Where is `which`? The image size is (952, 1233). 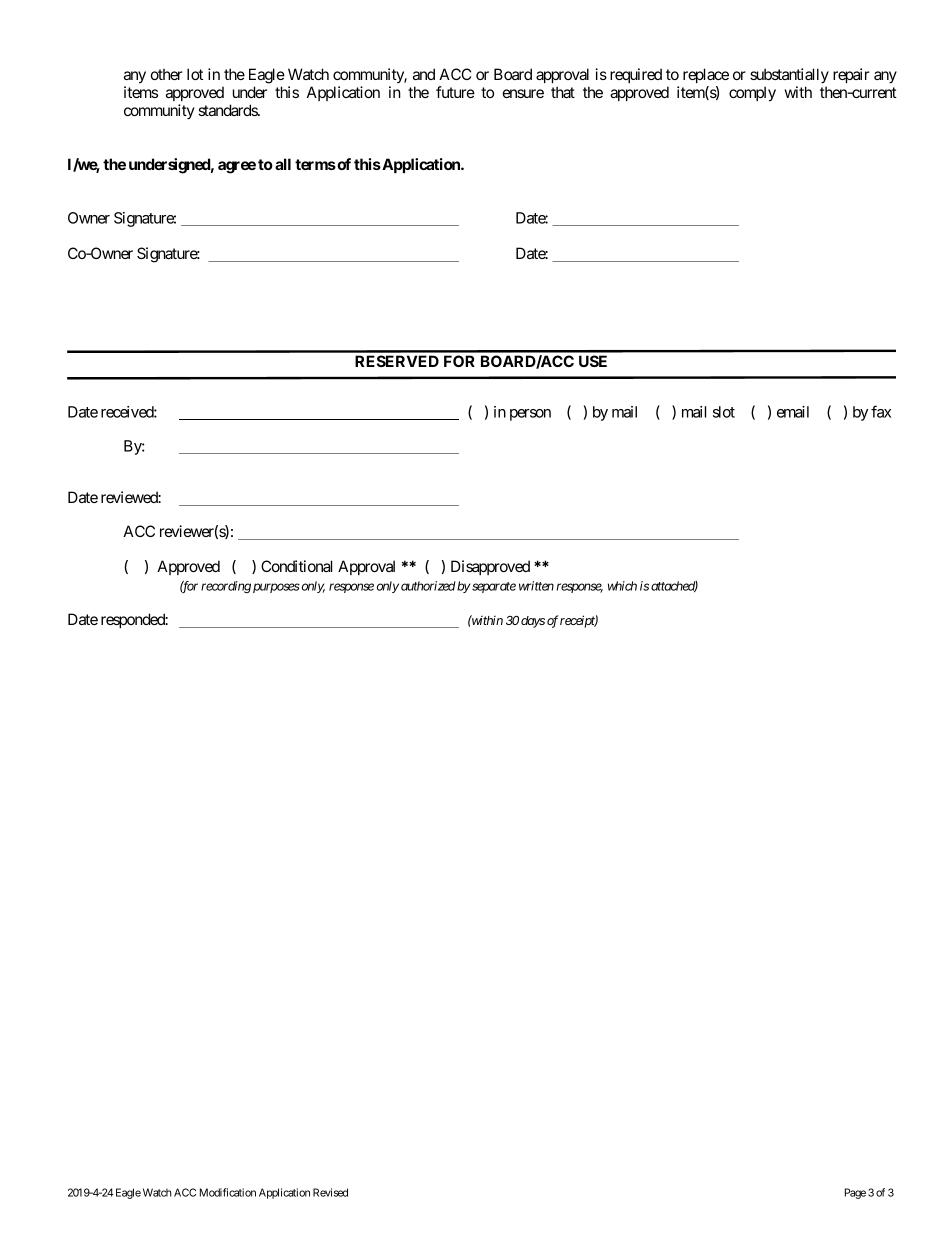 which is located at coordinates (622, 586).
